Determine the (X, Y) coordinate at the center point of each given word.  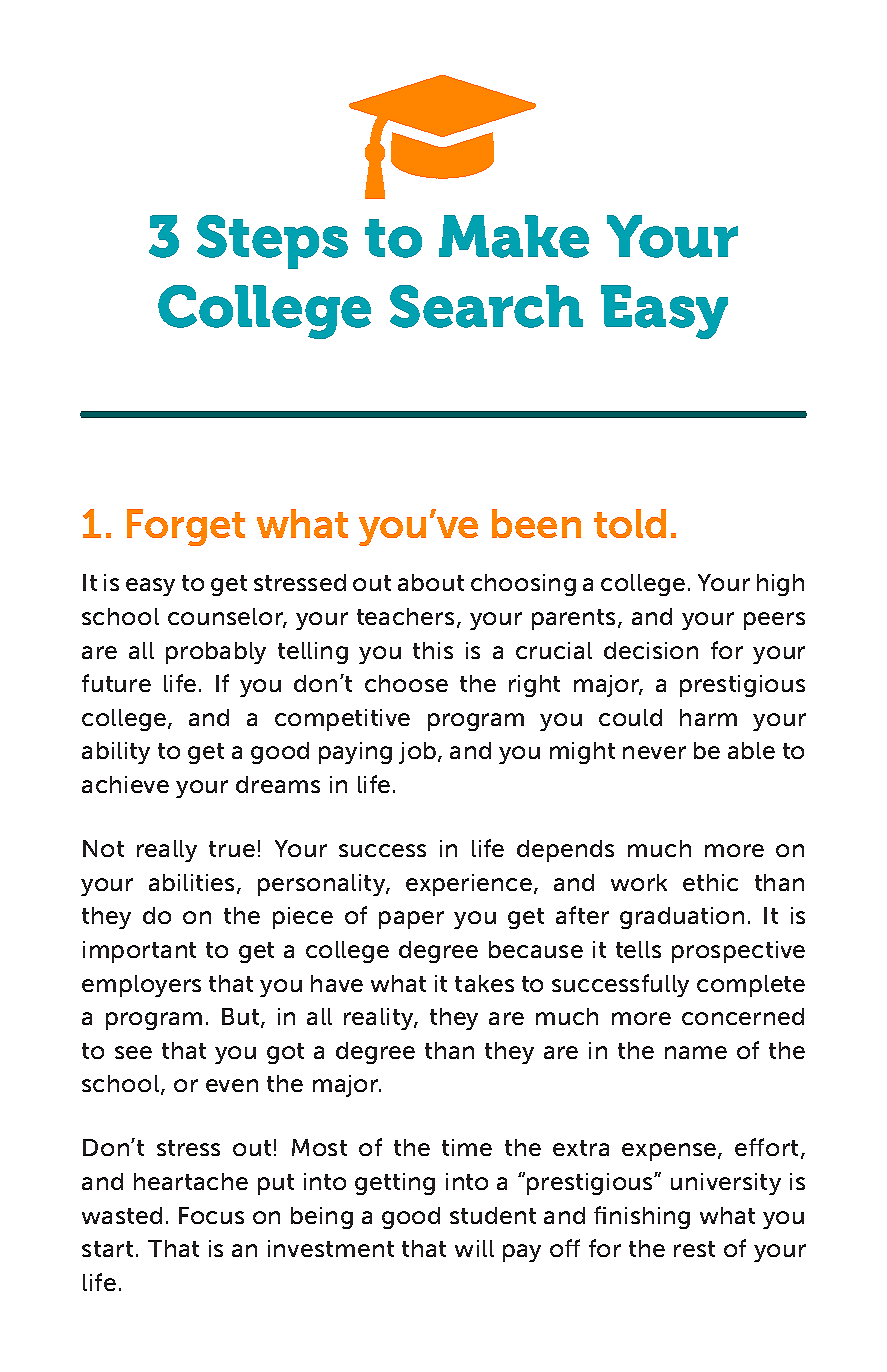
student (493, 1215)
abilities (191, 882)
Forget (186, 527)
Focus (211, 1215)
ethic (710, 882)
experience (469, 885)
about (431, 582)
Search (486, 306)
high (780, 585)
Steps (272, 242)
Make (514, 236)
